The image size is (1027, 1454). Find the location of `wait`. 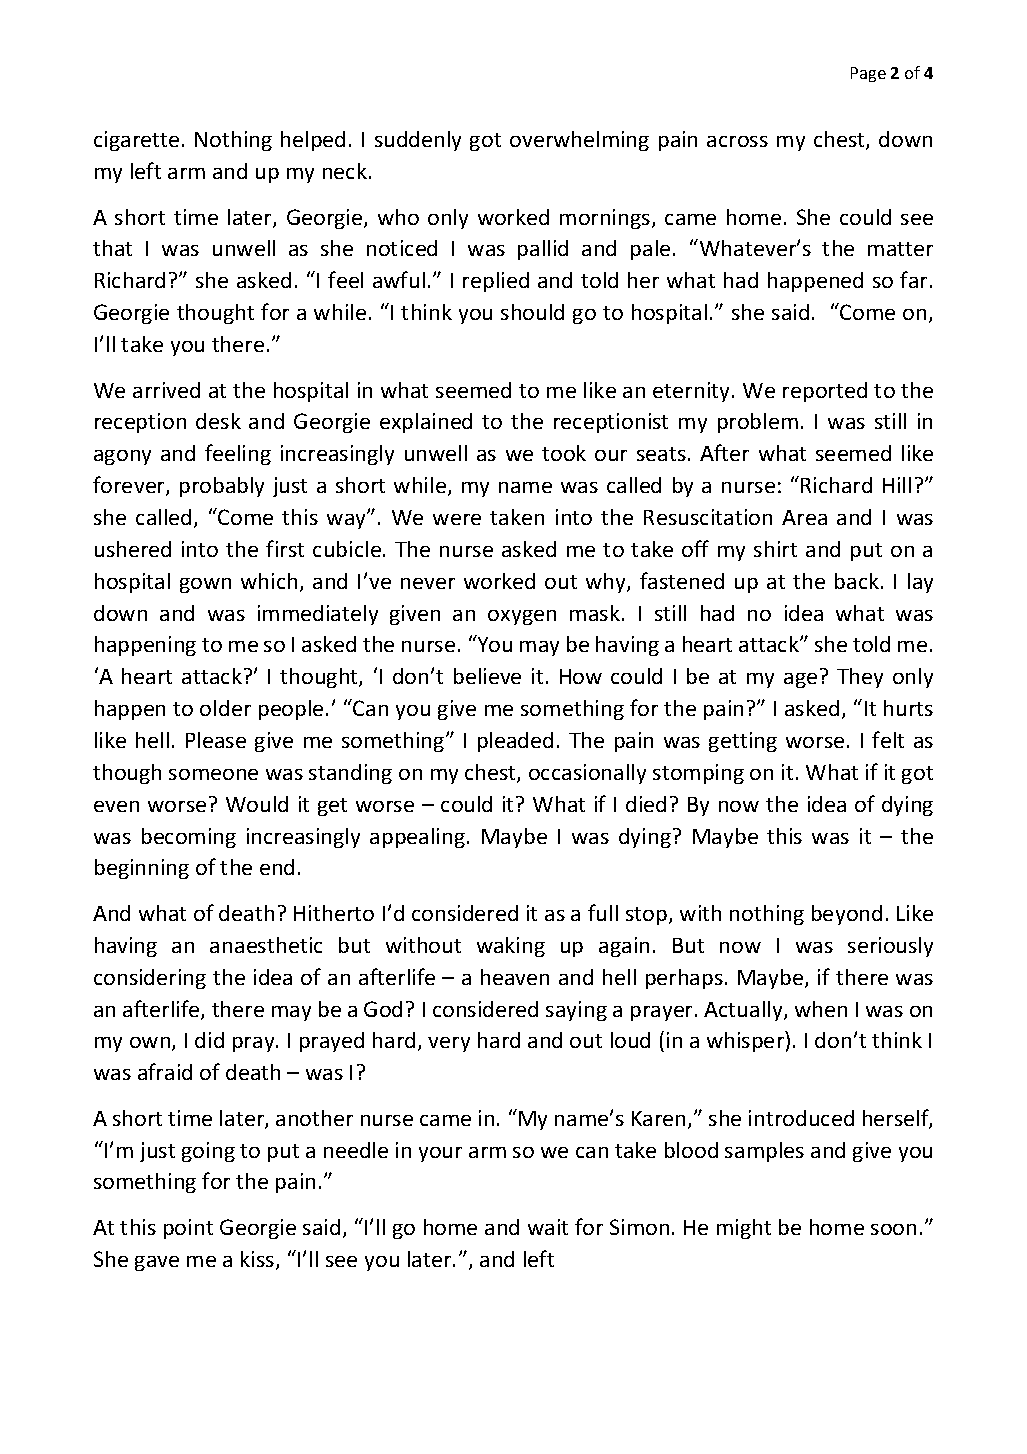

wait is located at coordinates (548, 1227).
